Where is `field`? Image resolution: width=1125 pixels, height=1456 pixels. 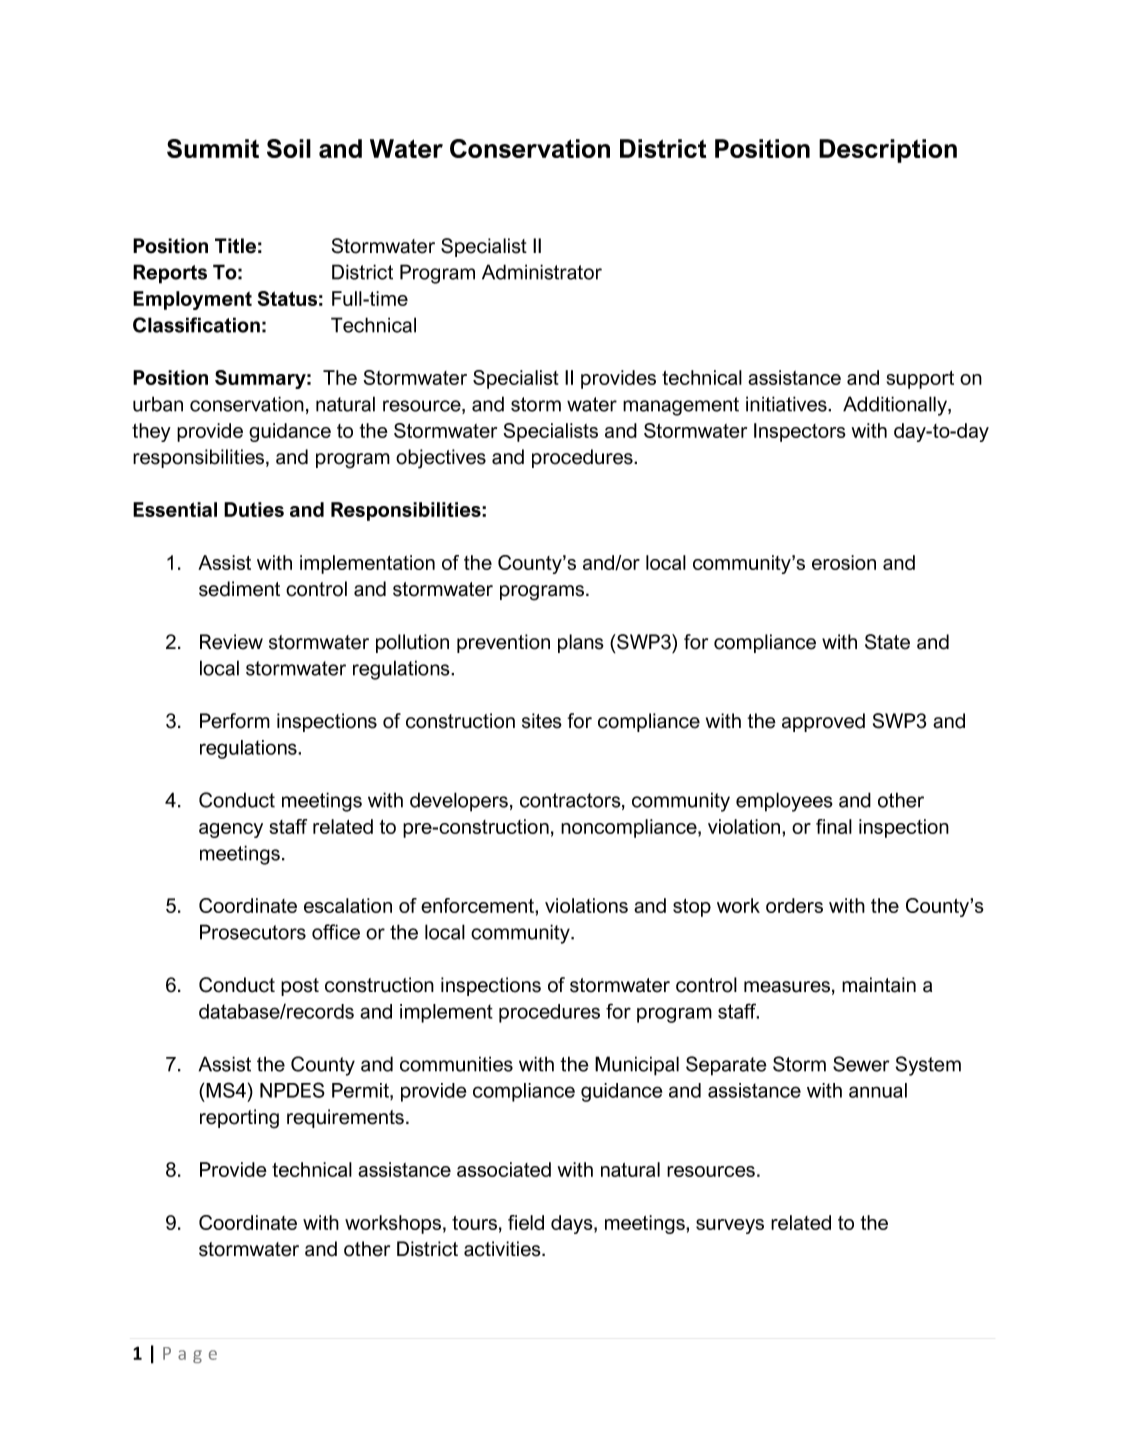 field is located at coordinates (526, 1222).
